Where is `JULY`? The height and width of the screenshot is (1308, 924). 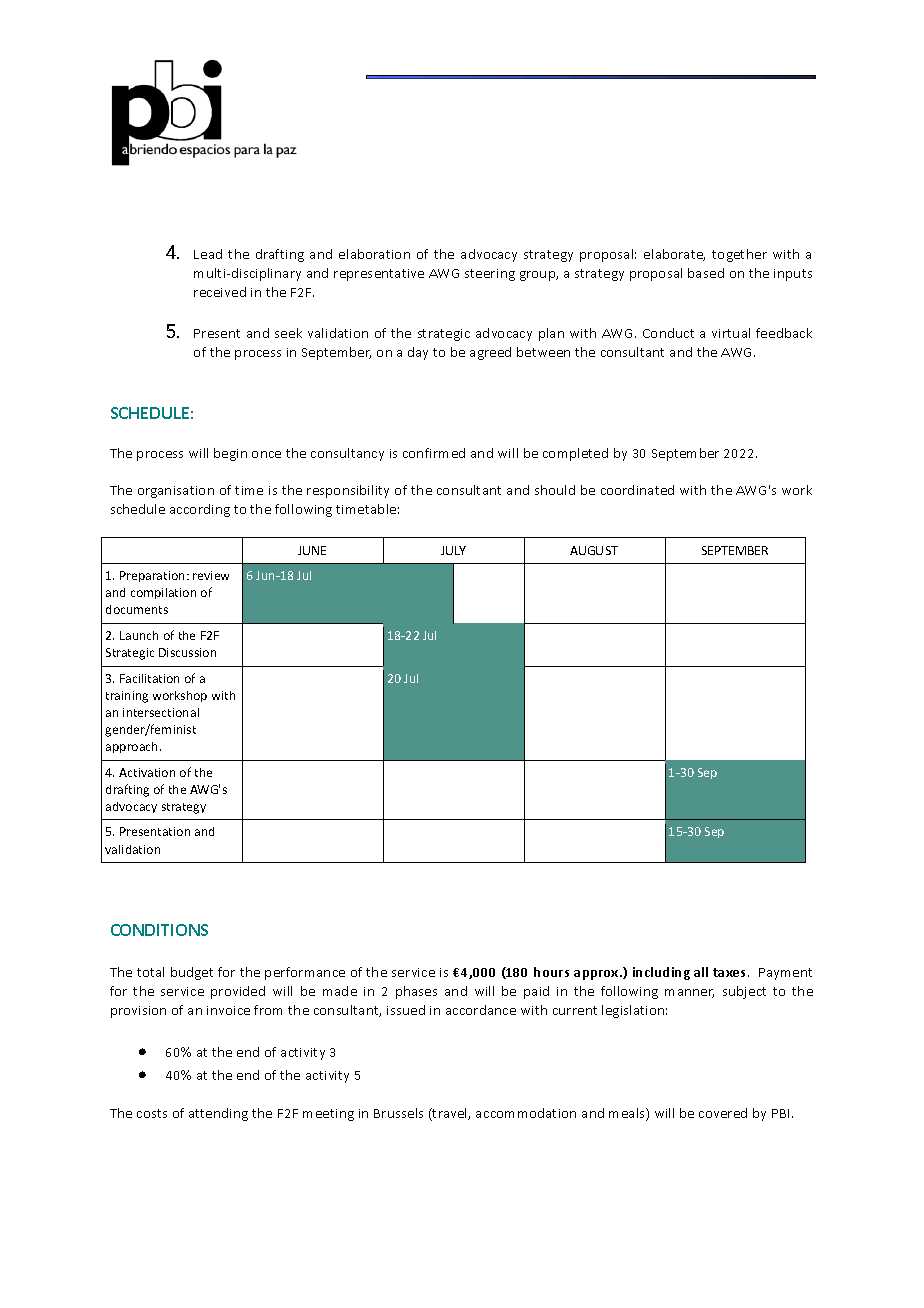
JULY is located at coordinates (453, 550).
